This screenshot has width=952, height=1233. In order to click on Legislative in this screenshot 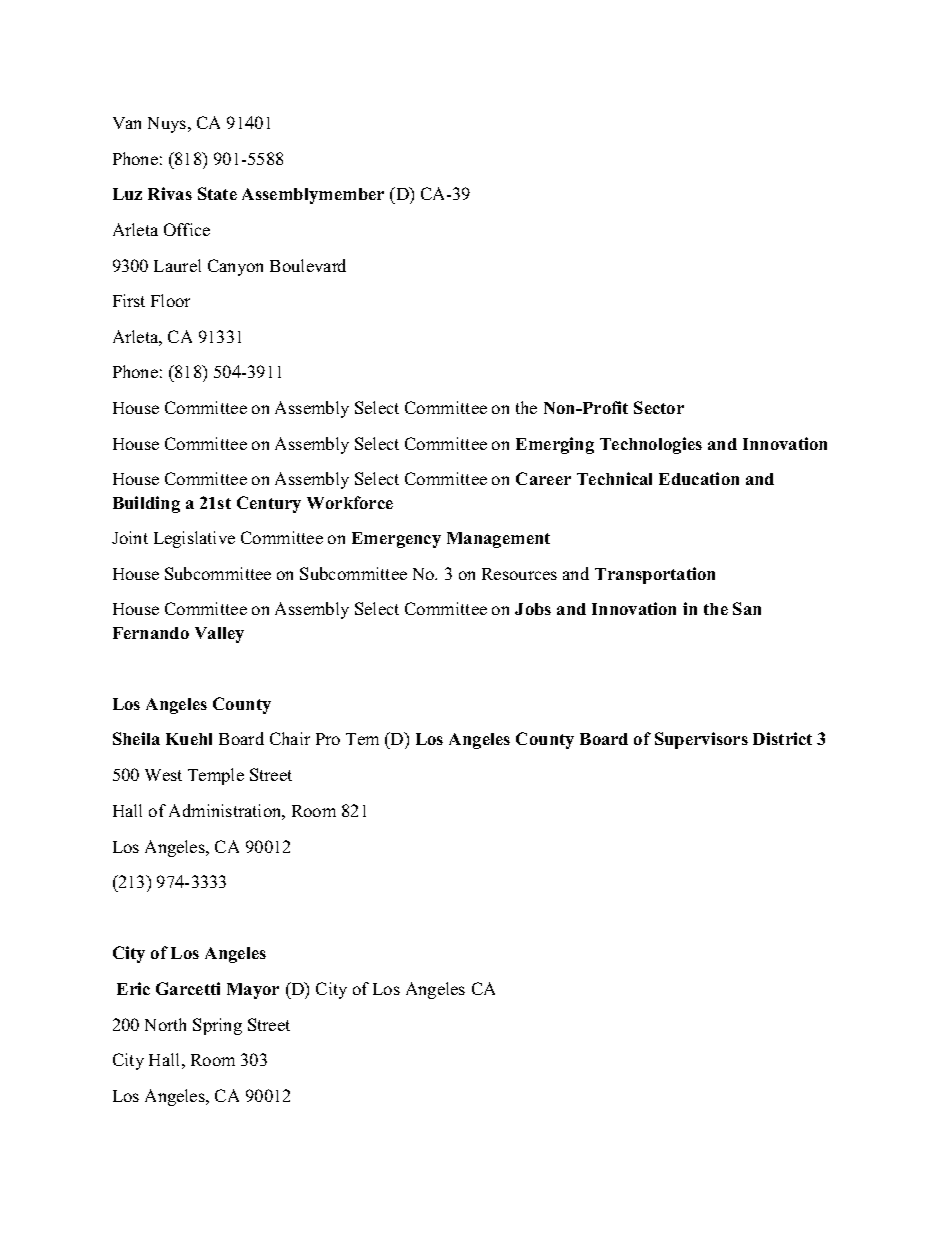, I will do `click(194, 539)`.
